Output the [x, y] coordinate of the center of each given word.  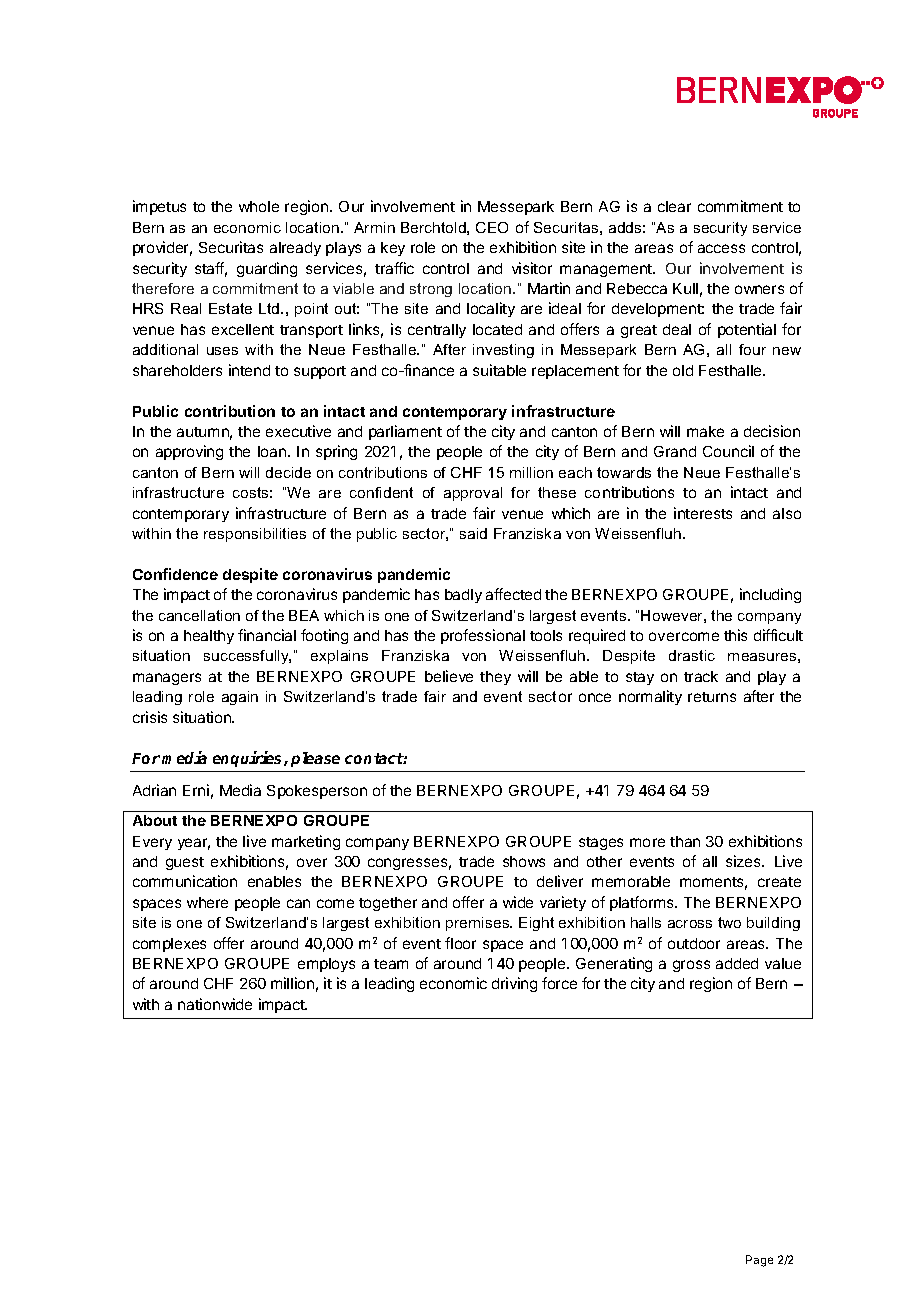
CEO [492, 227]
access [721, 248]
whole [259, 206]
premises [479, 924]
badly [463, 596]
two [729, 922]
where [207, 902]
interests [703, 513]
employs [326, 965]
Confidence [175, 574]
